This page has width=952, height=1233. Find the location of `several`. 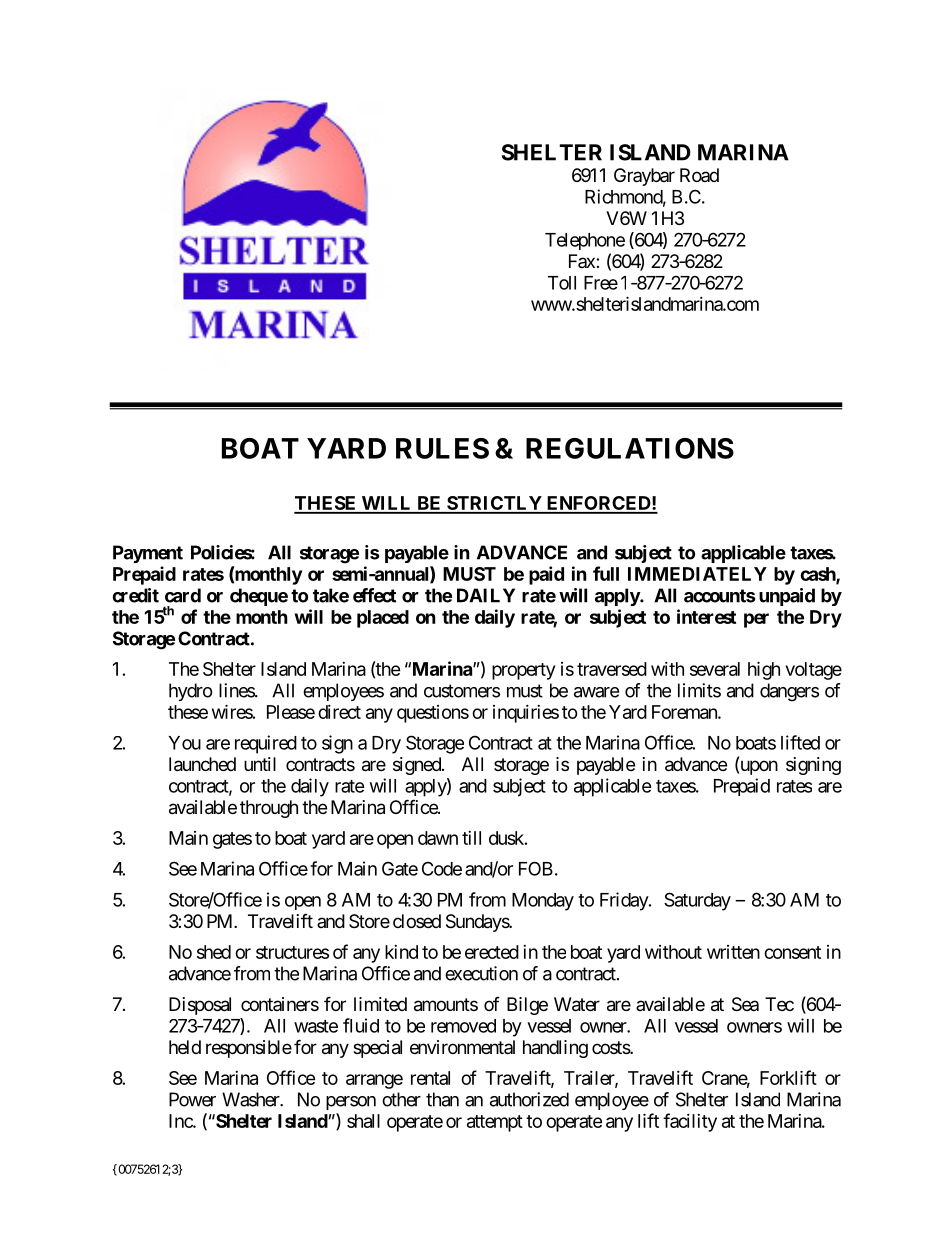

several is located at coordinates (715, 669).
